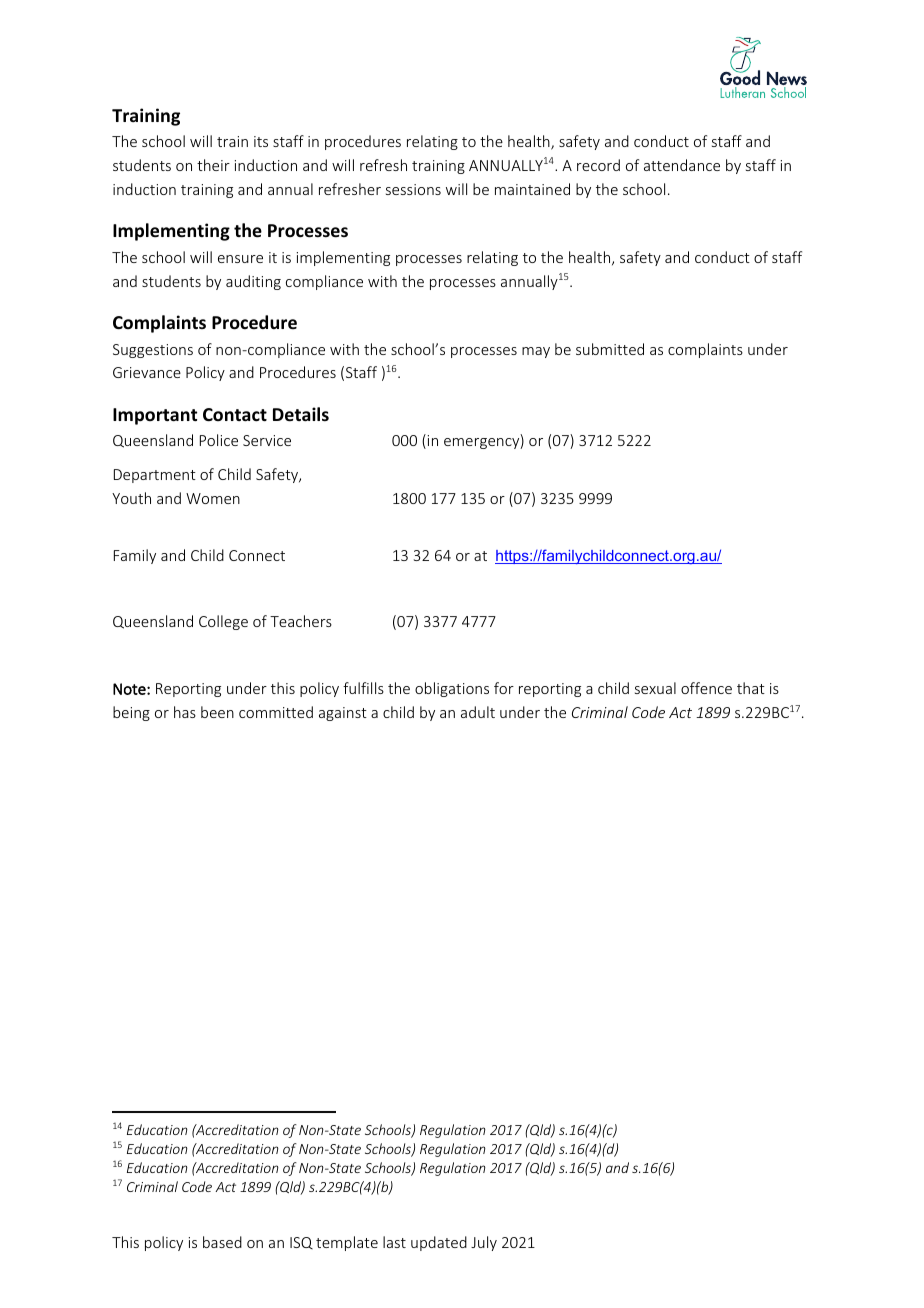 This screenshot has height=1308, width=924. I want to click on July, so click(484, 1243).
